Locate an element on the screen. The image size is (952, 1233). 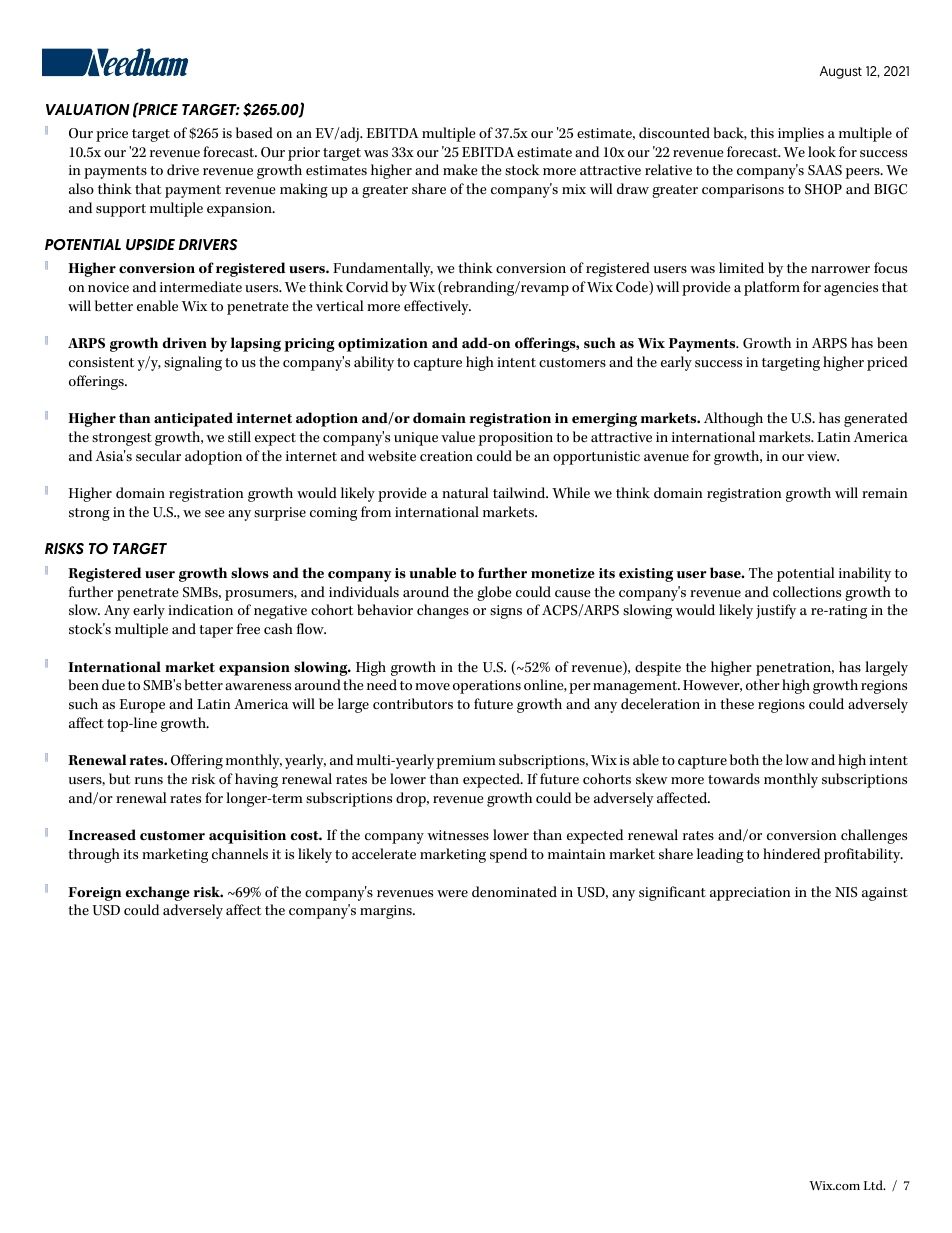
Although is located at coordinates (733, 419).
